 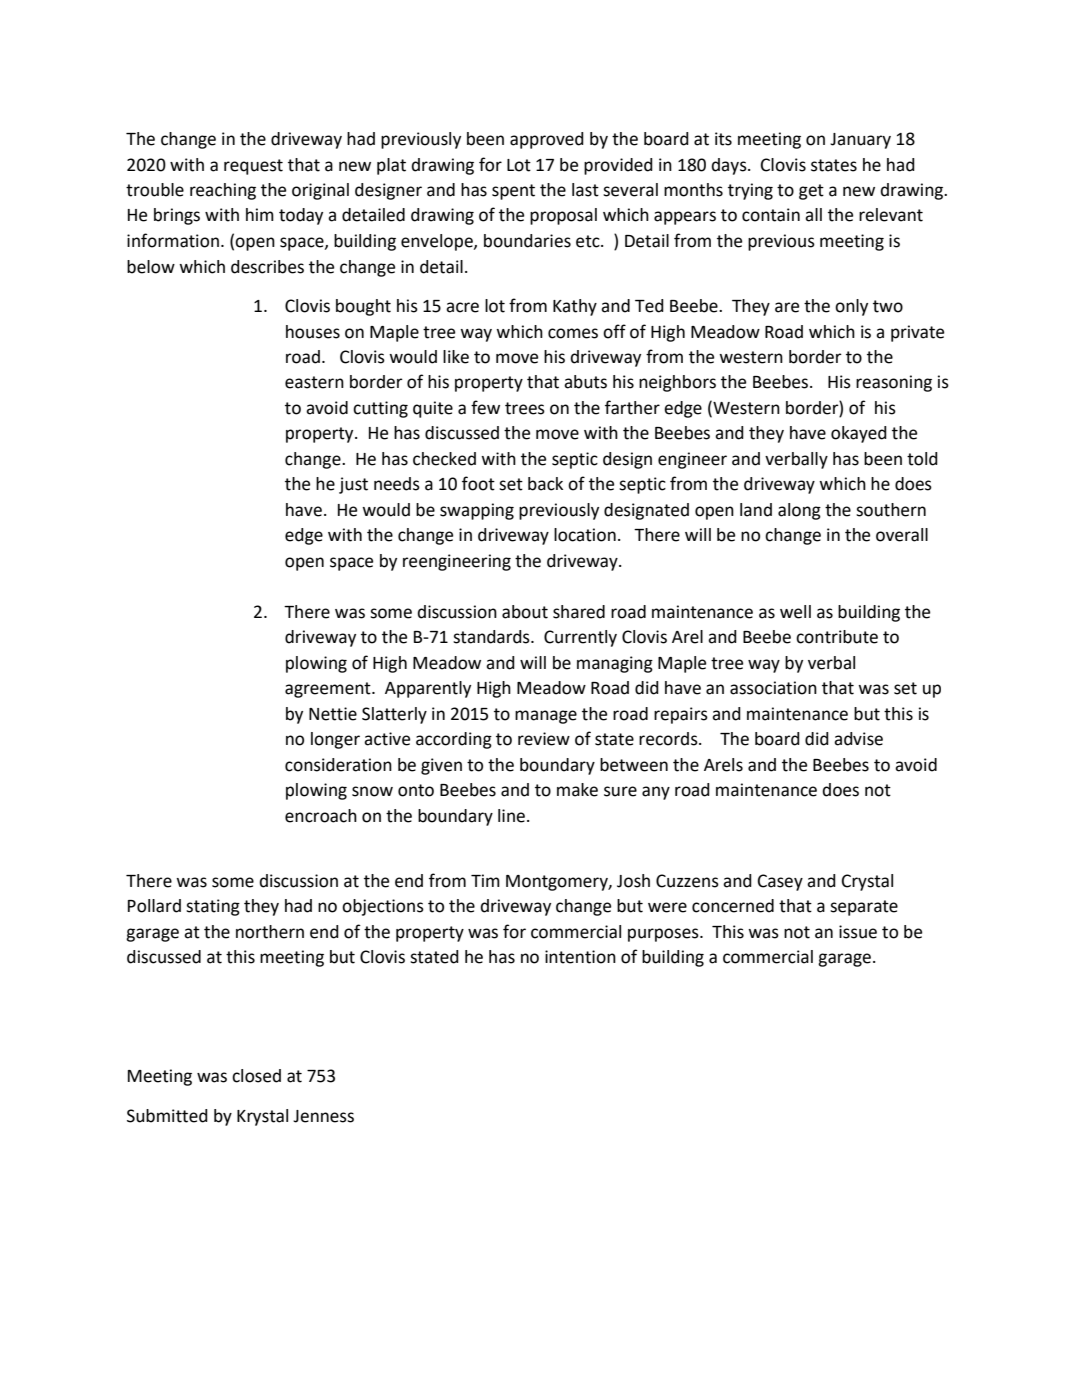 I want to click on encroach, so click(x=321, y=816).
